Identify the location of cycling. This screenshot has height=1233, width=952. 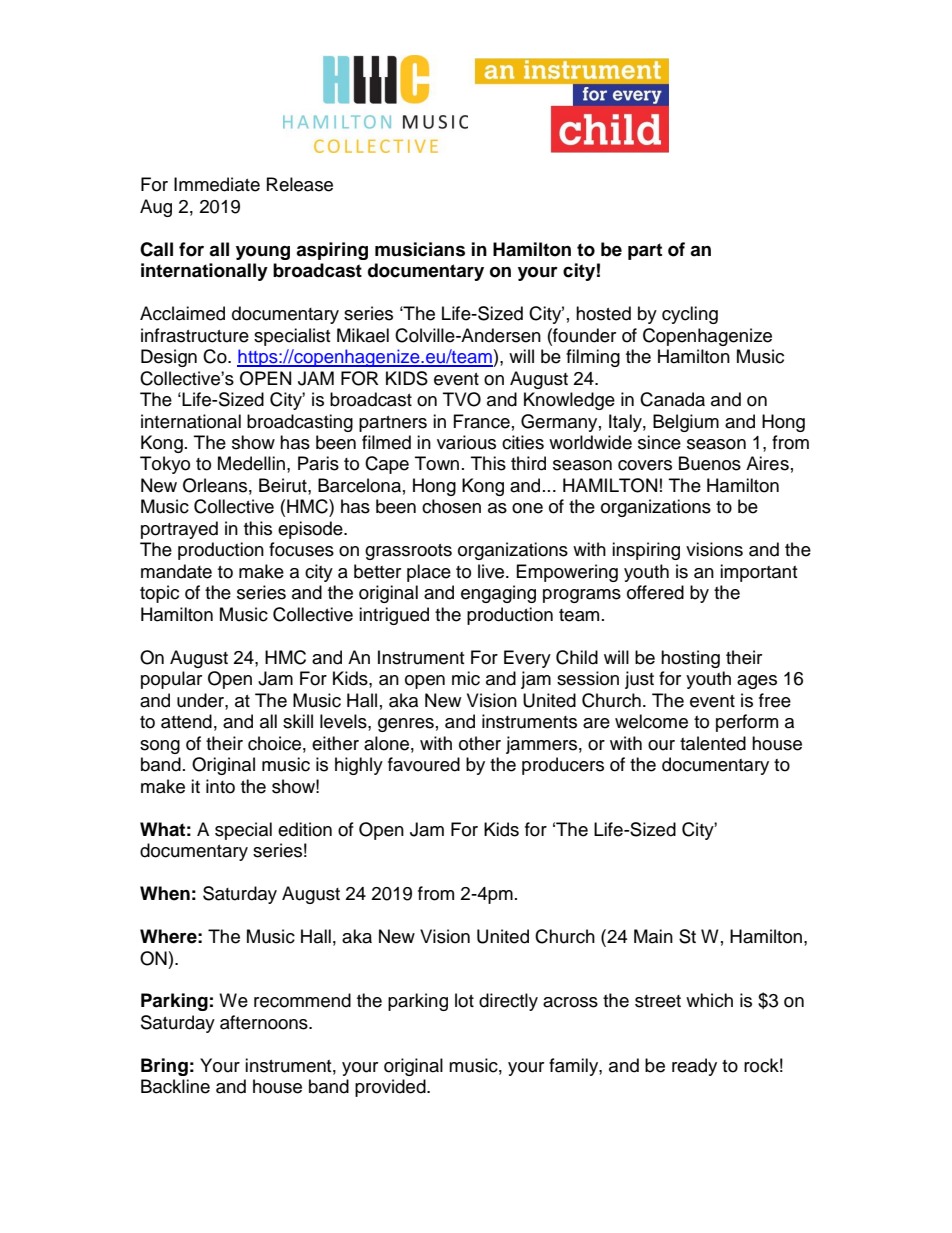
(690, 315).
